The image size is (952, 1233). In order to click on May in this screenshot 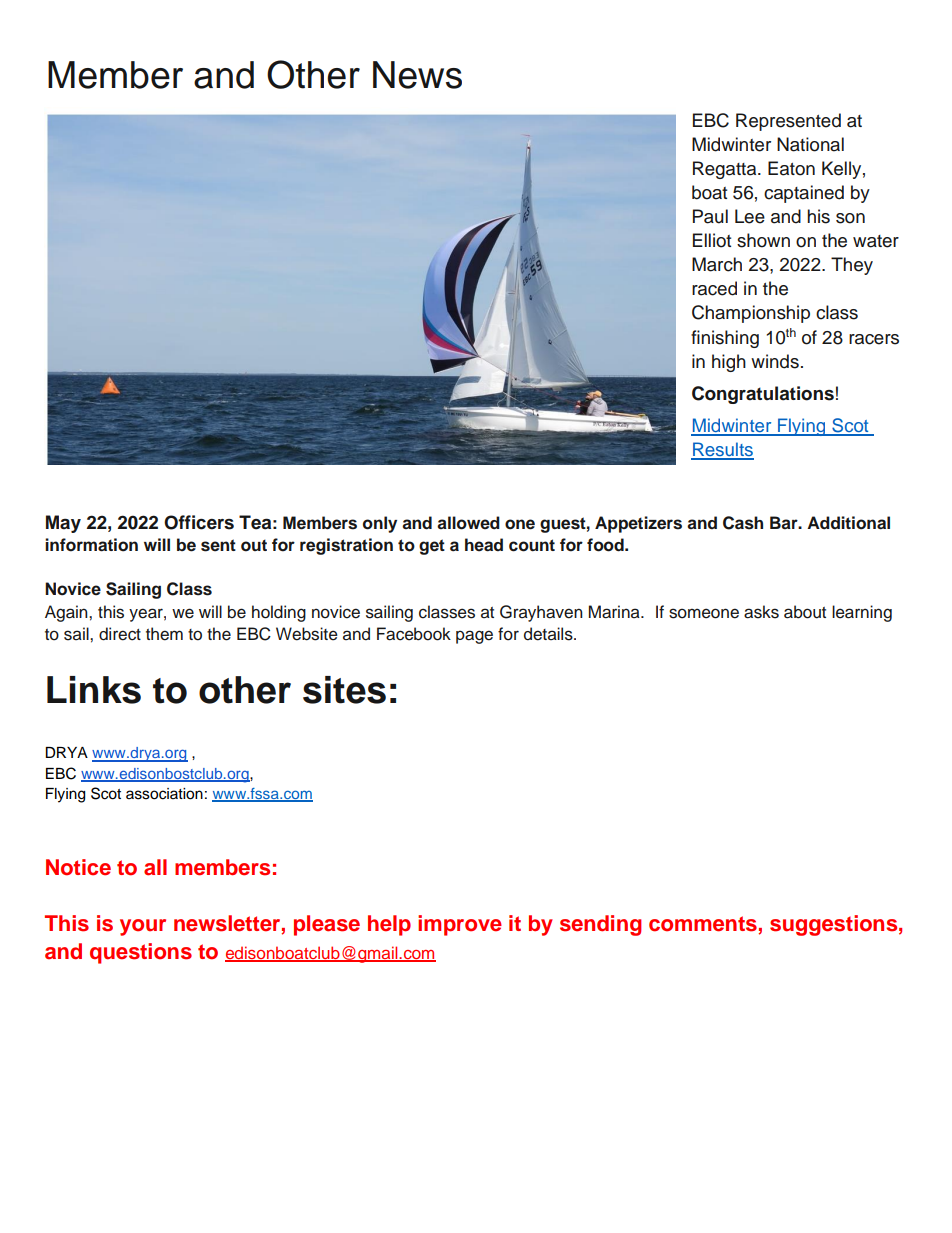, I will do `click(63, 524)`.
